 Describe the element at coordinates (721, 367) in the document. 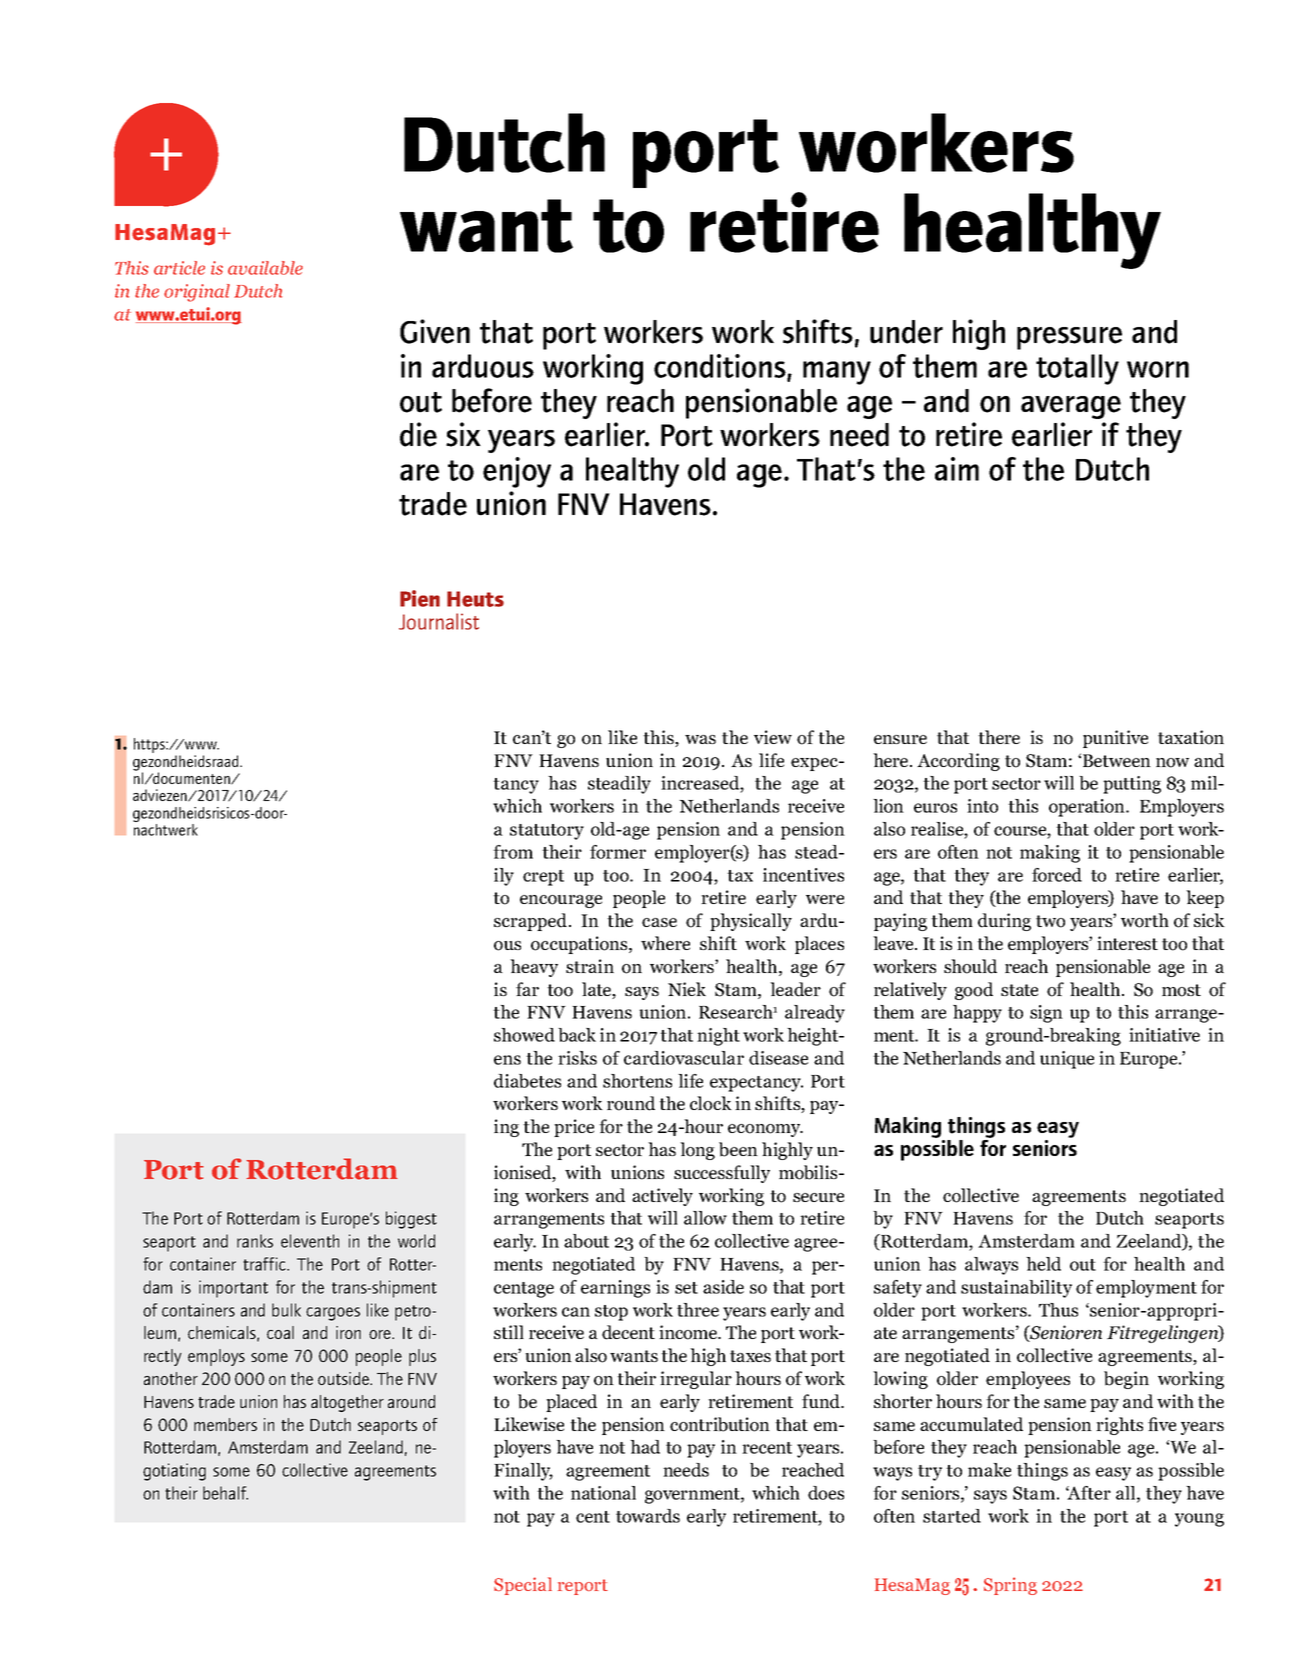

I see `conditions` at that location.
